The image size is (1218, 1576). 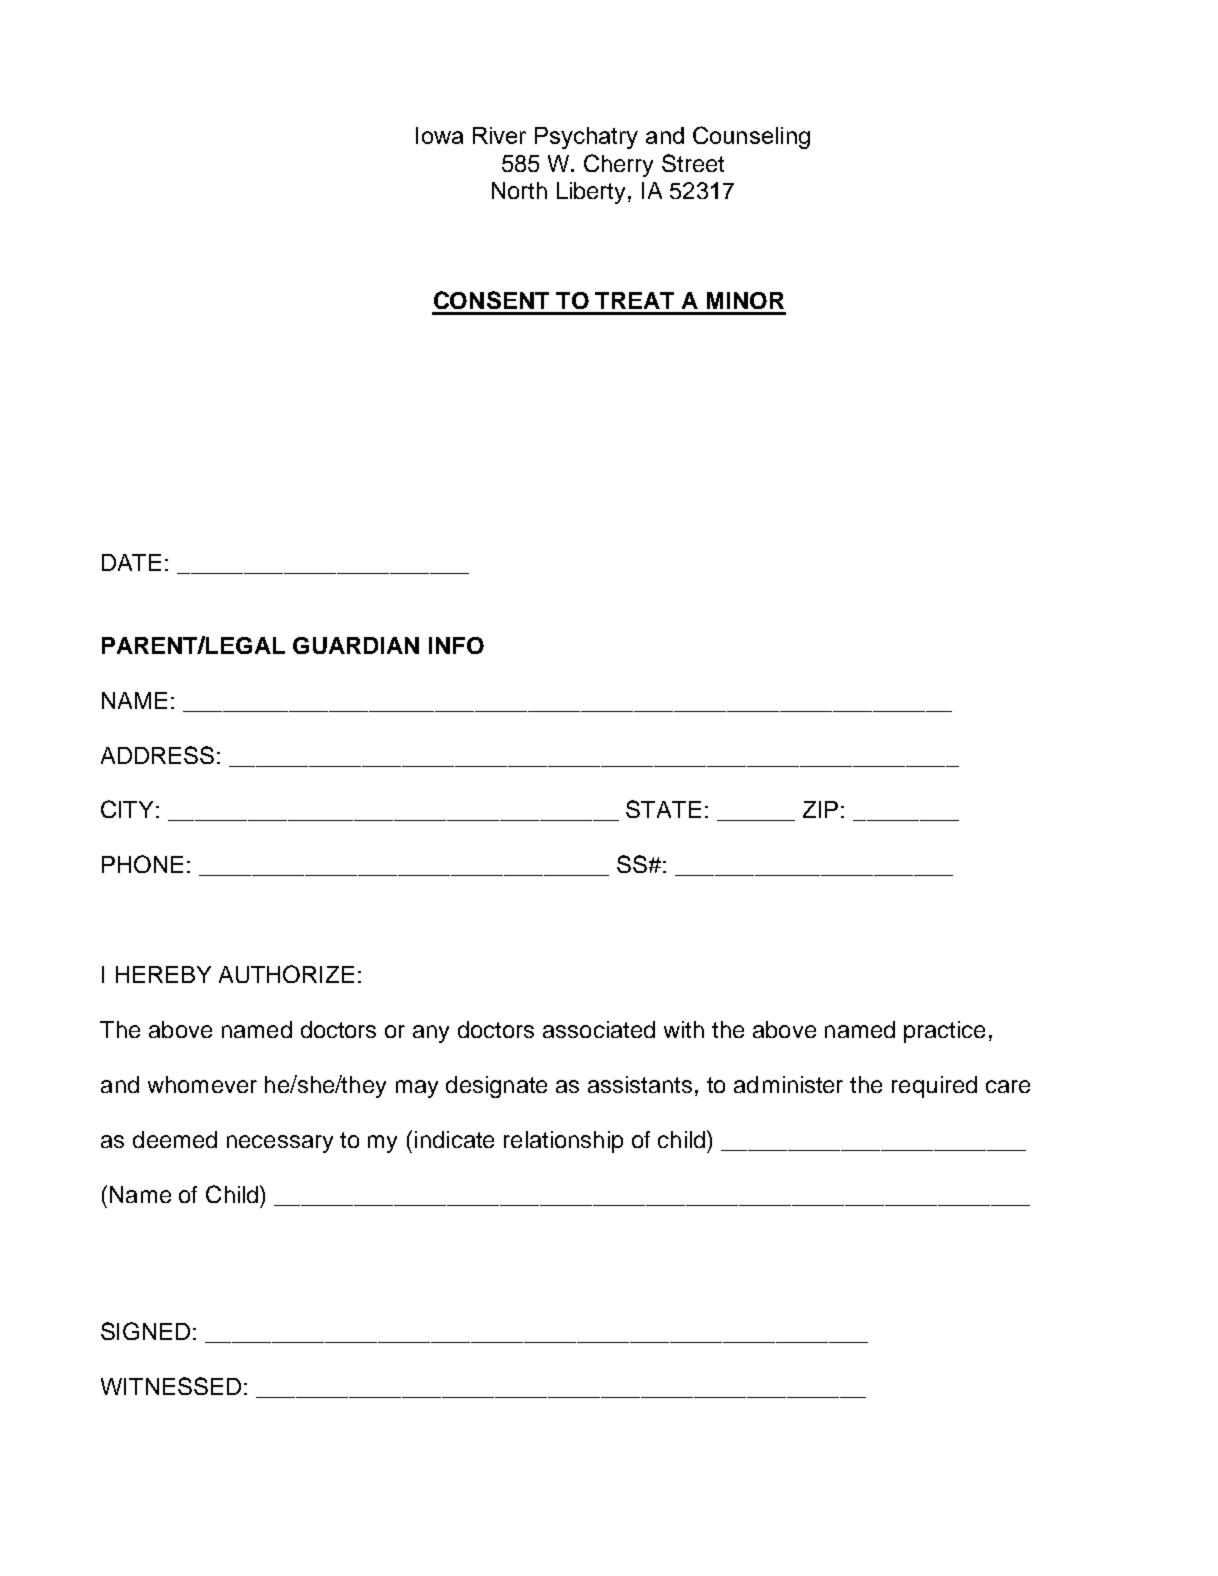 What do you see at coordinates (593, 193) in the screenshot?
I see `Liberty` at bounding box center [593, 193].
